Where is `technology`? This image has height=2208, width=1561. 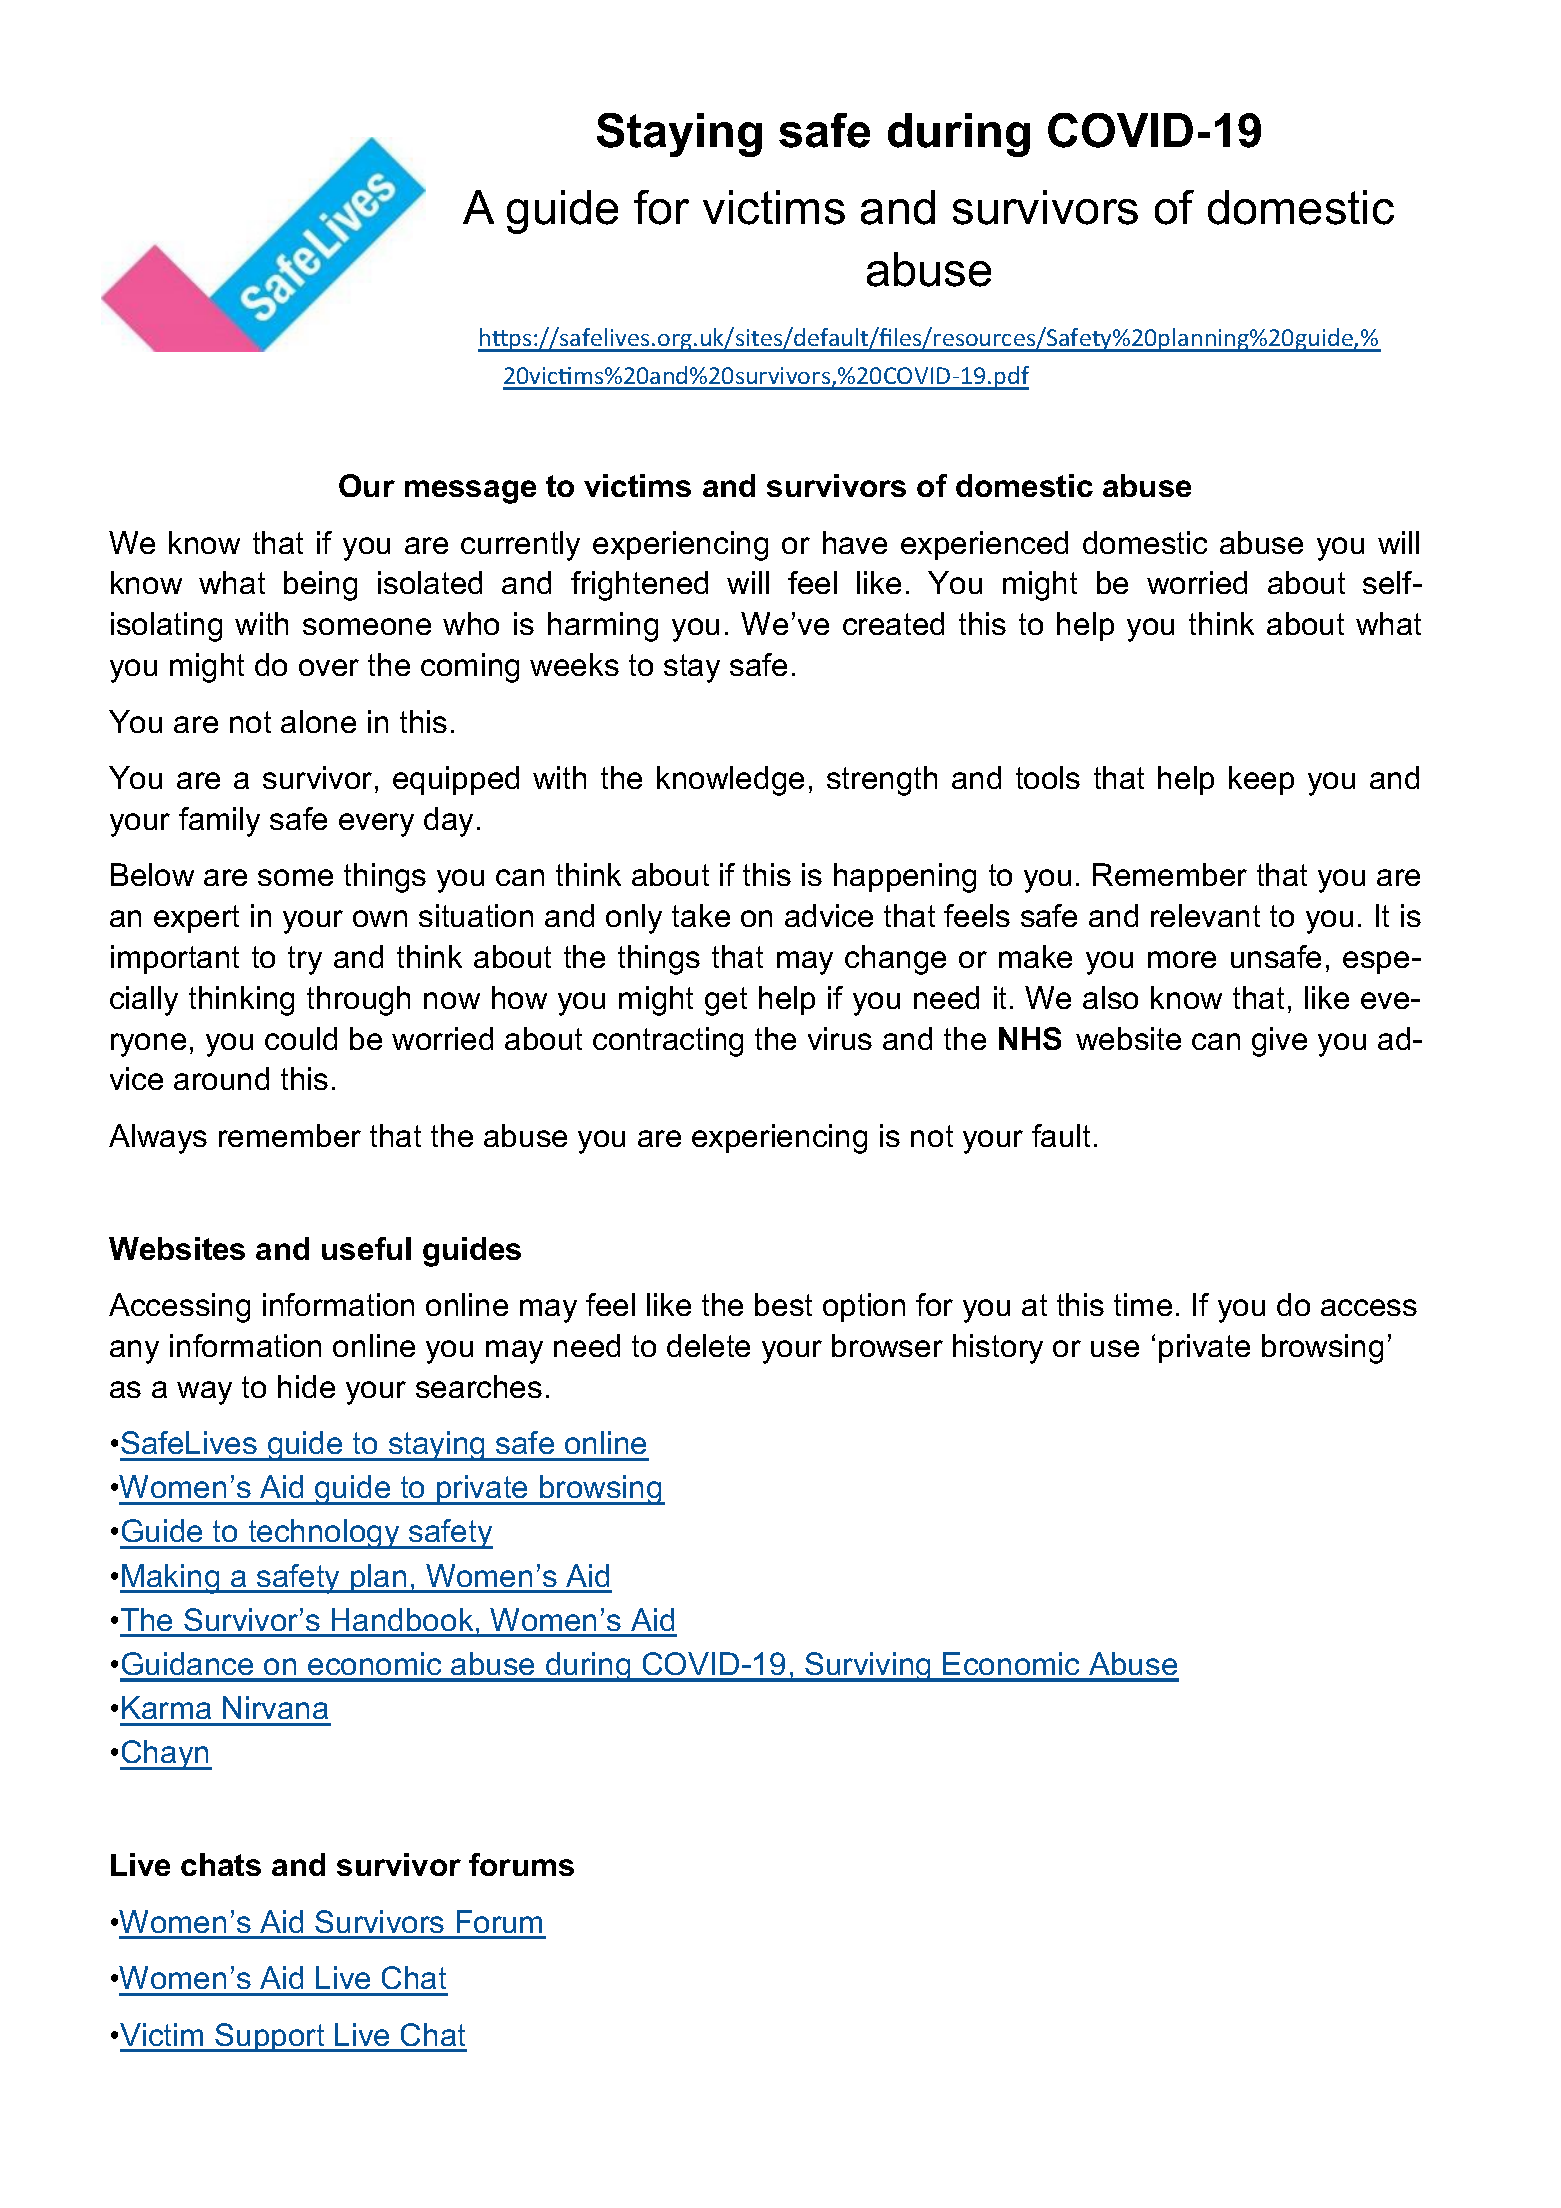 technology is located at coordinates (324, 1534).
